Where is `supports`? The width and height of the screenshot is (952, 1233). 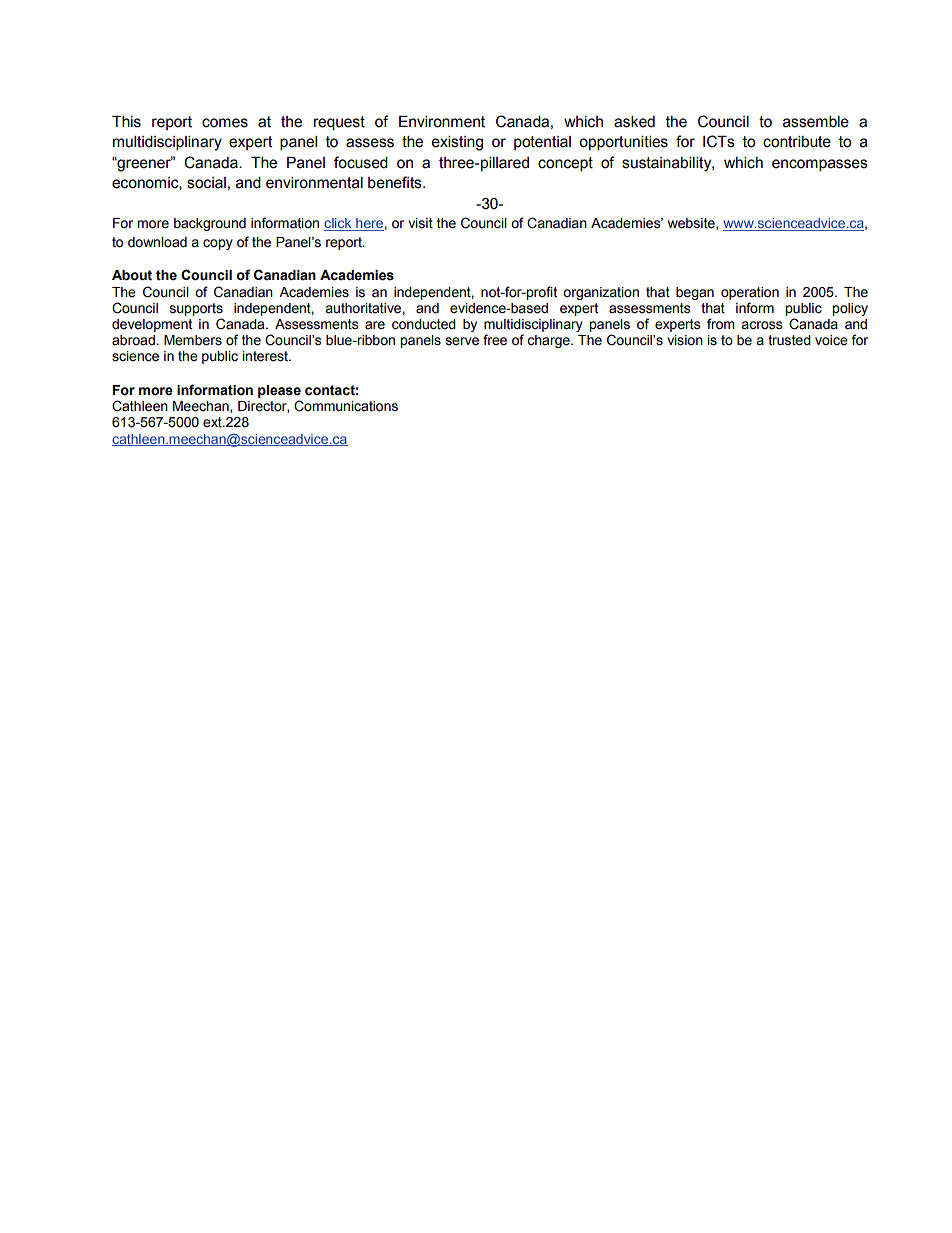
supports is located at coordinates (196, 309).
